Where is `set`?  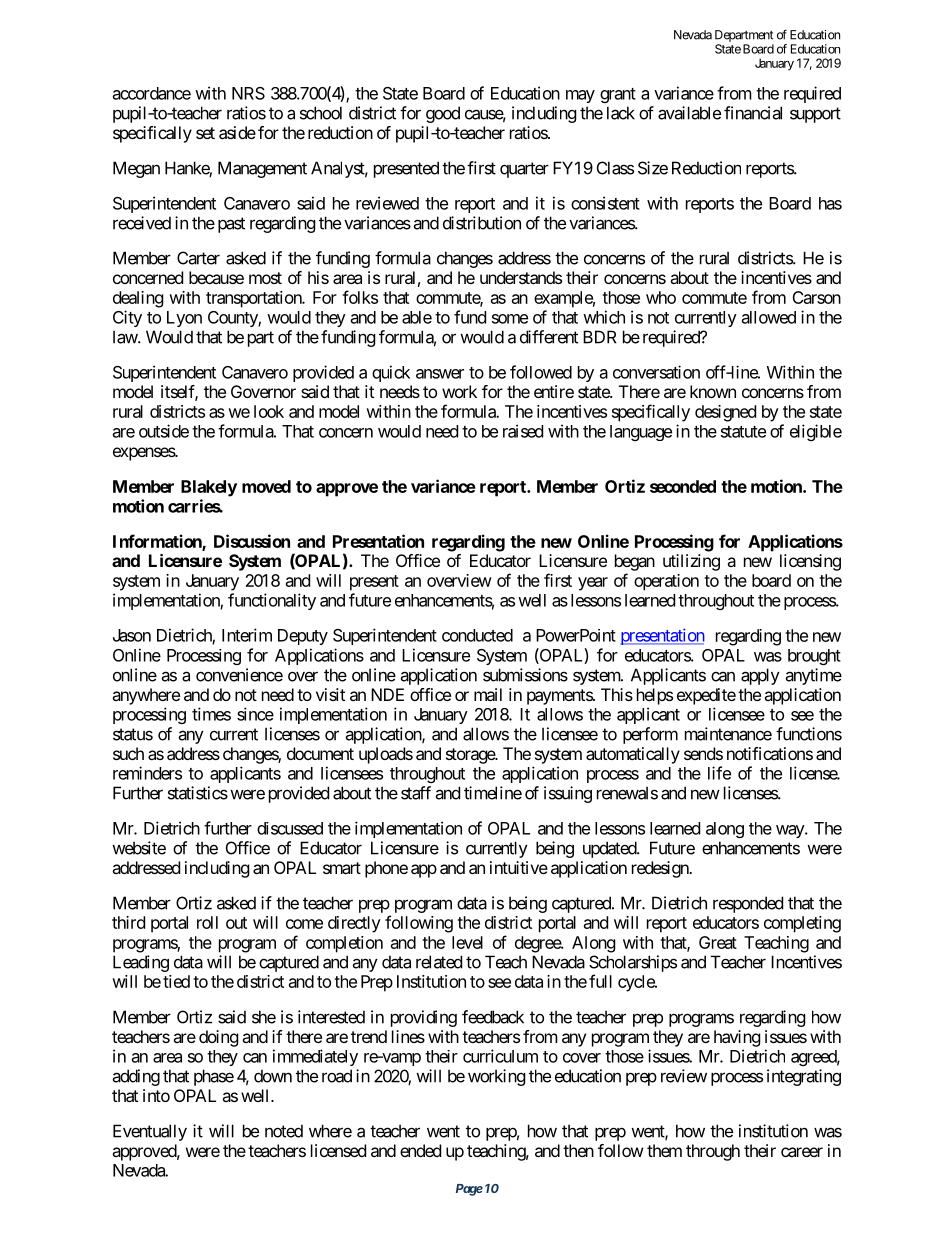 set is located at coordinates (205, 133).
